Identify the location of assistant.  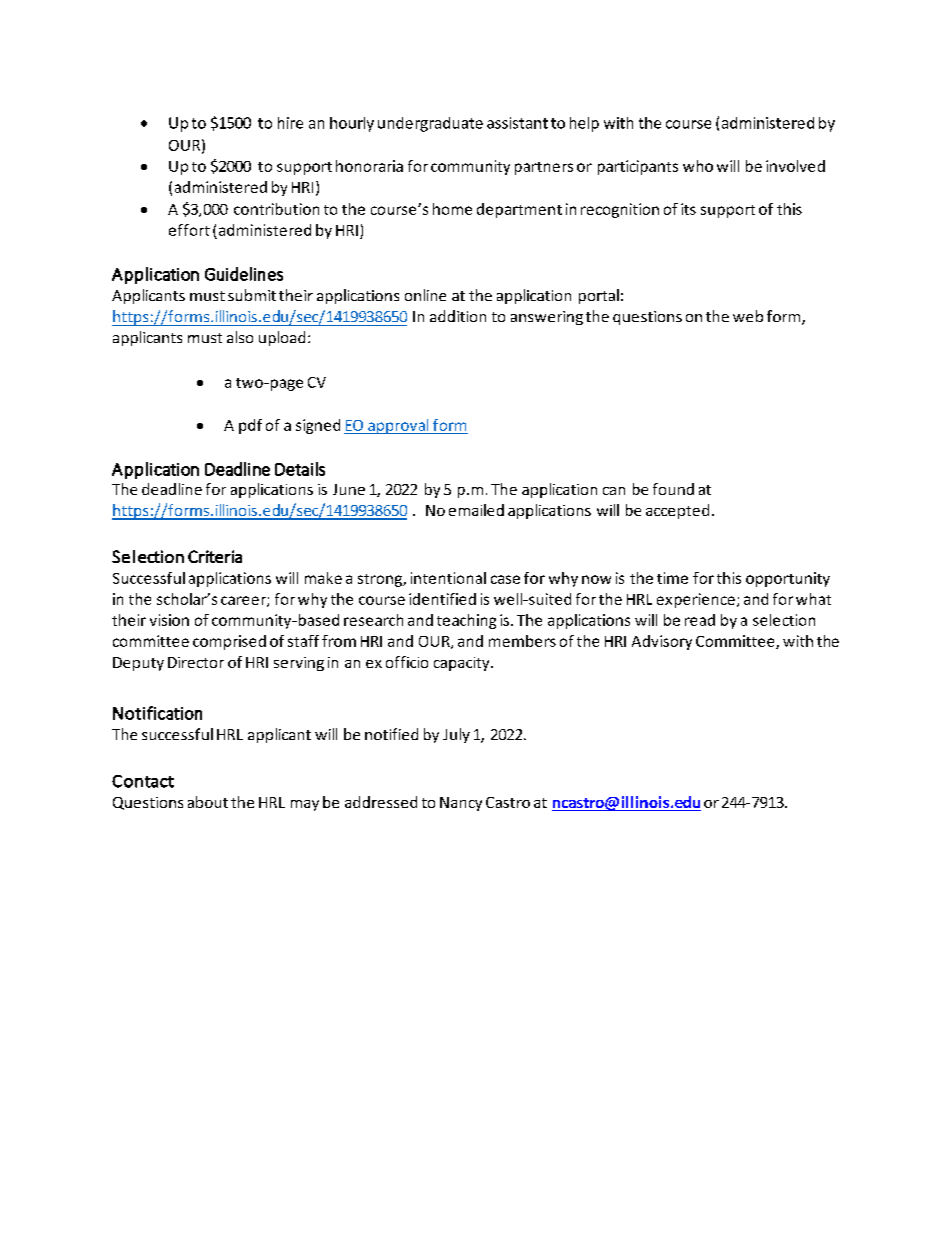
(517, 123).
